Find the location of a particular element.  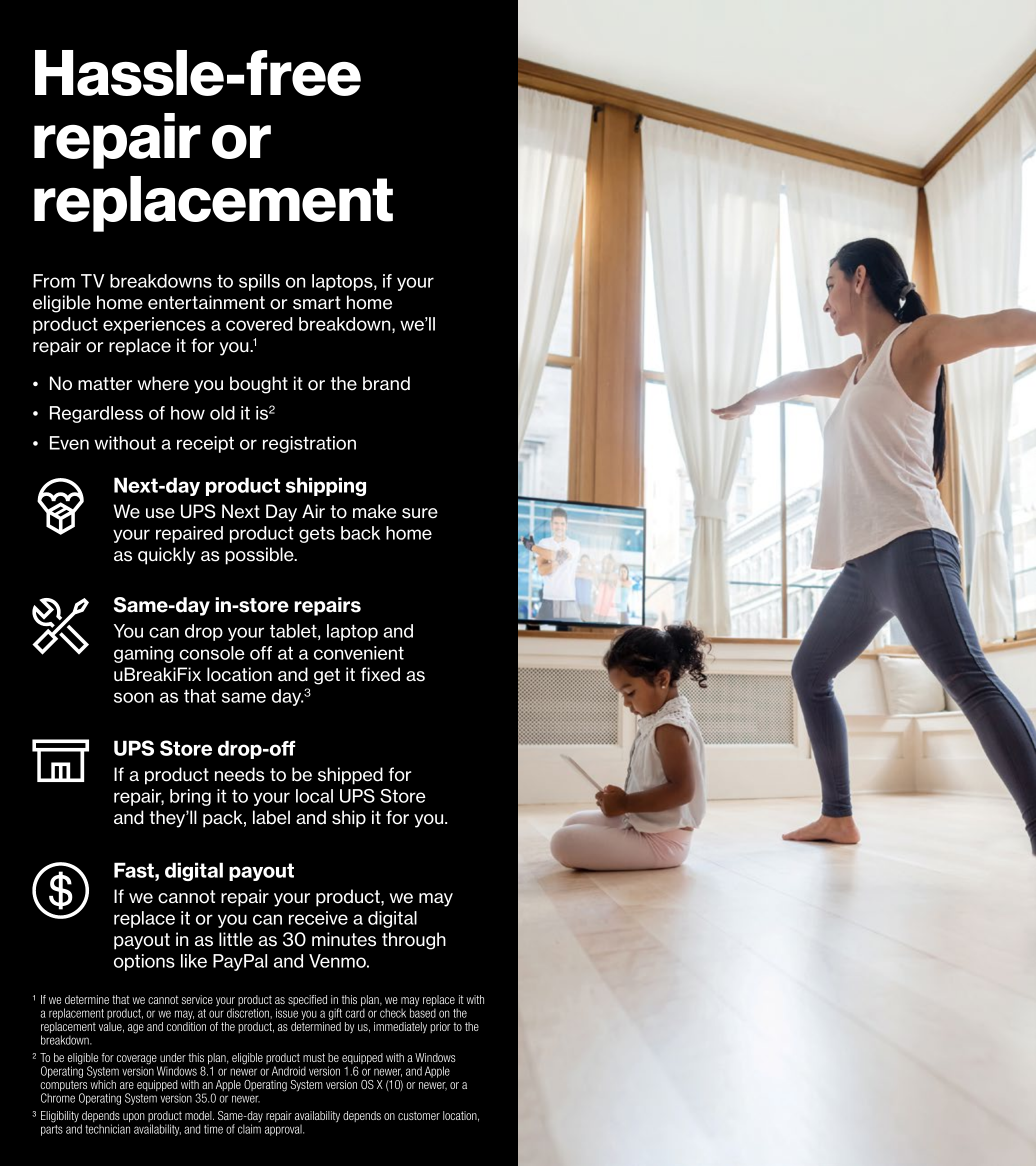

brand is located at coordinates (386, 383).
